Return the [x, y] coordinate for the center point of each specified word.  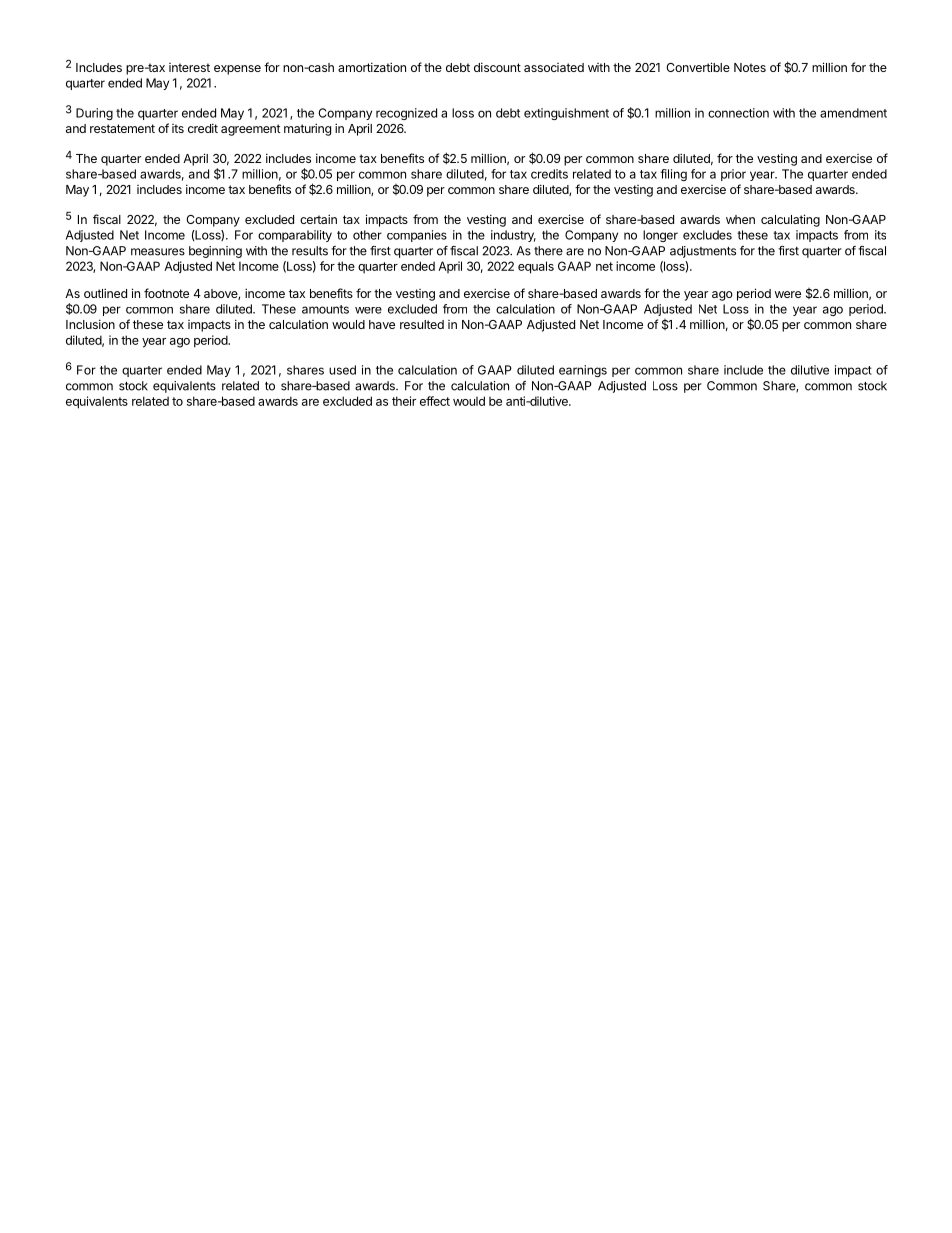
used [342, 370]
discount [497, 67]
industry [513, 236]
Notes [750, 67]
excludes [707, 235]
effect [435, 401]
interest [189, 67]
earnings [583, 371]
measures [158, 252]
